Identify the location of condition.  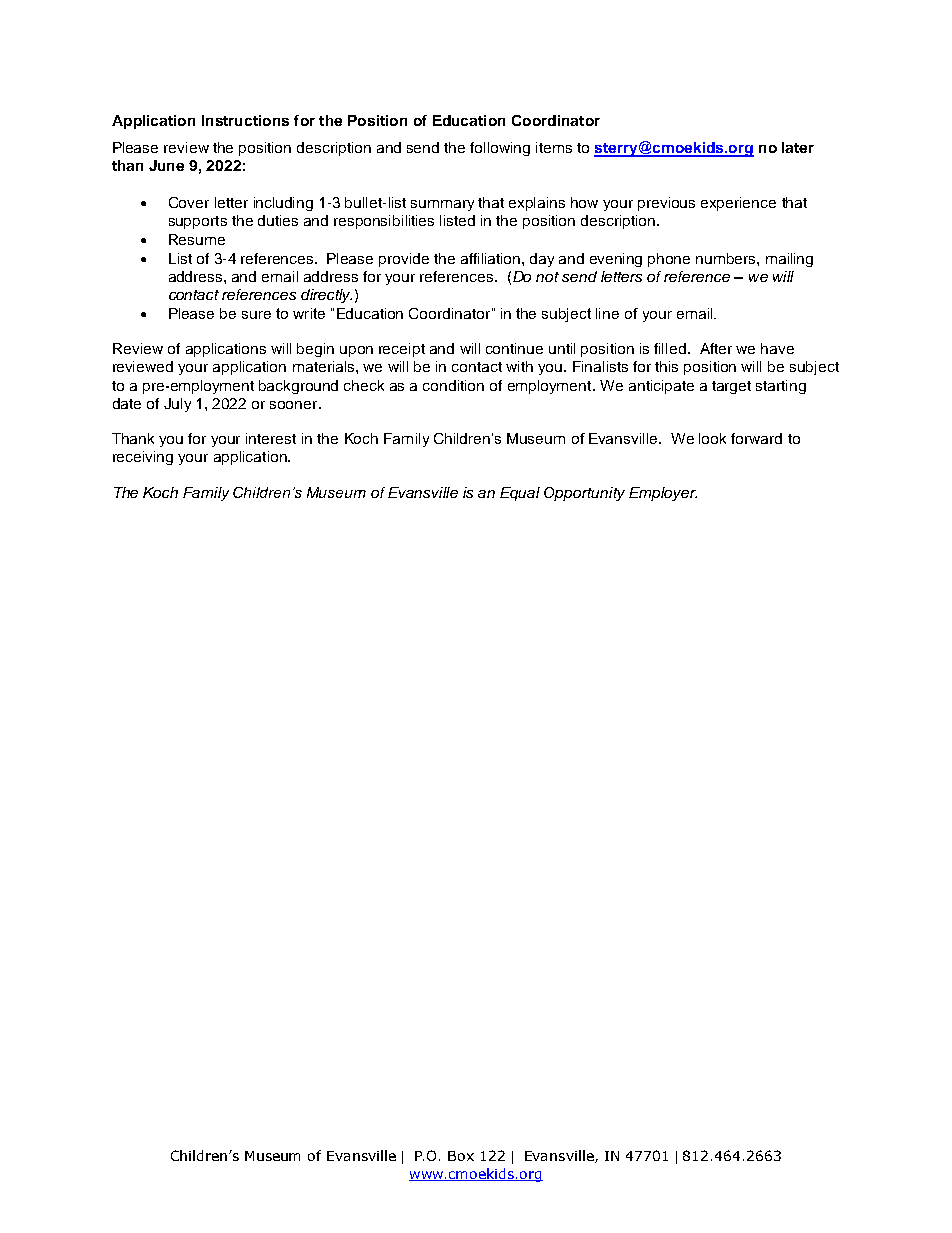
(453, 385).
